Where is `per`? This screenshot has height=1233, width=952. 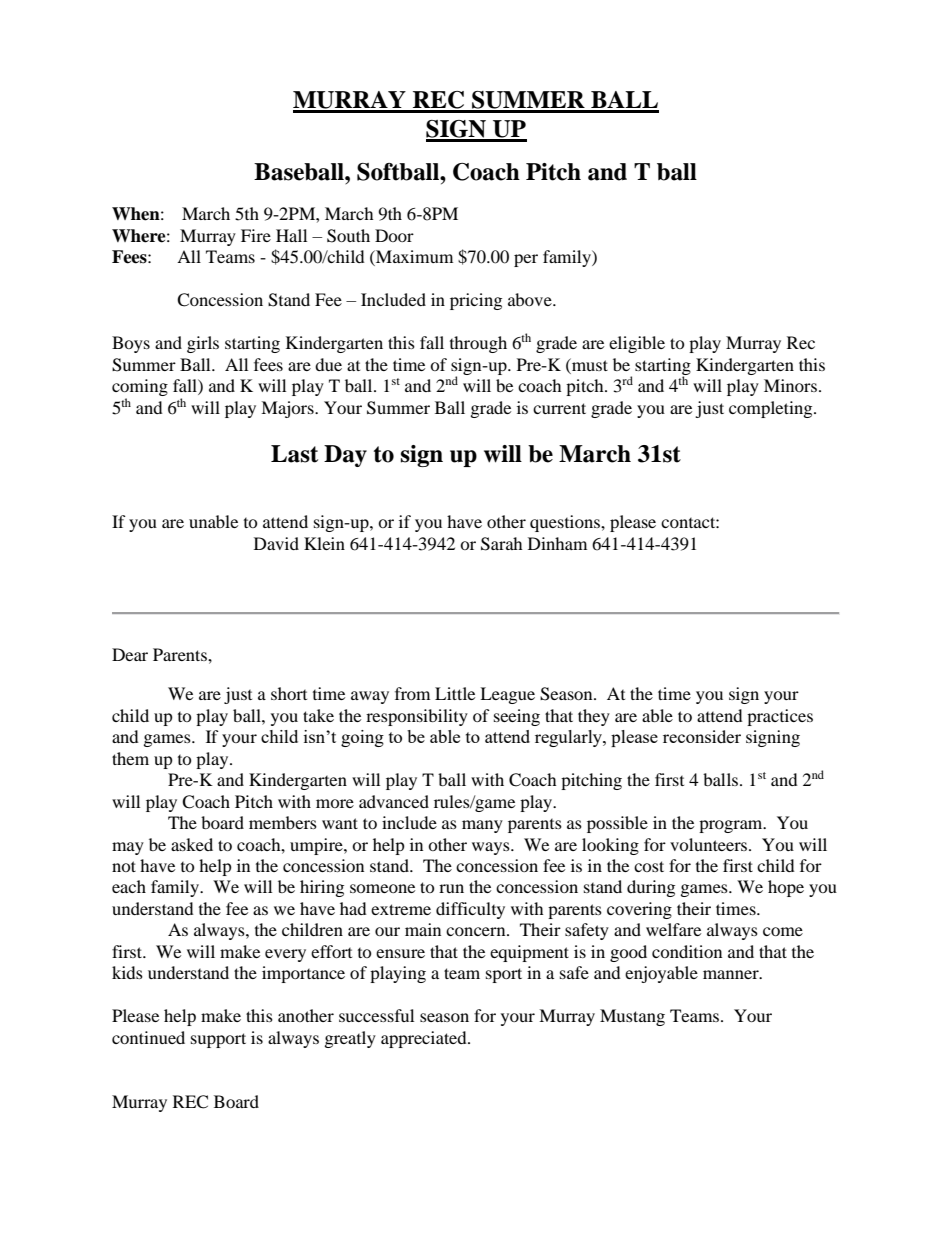 per is located at coordinates (526, 260).
